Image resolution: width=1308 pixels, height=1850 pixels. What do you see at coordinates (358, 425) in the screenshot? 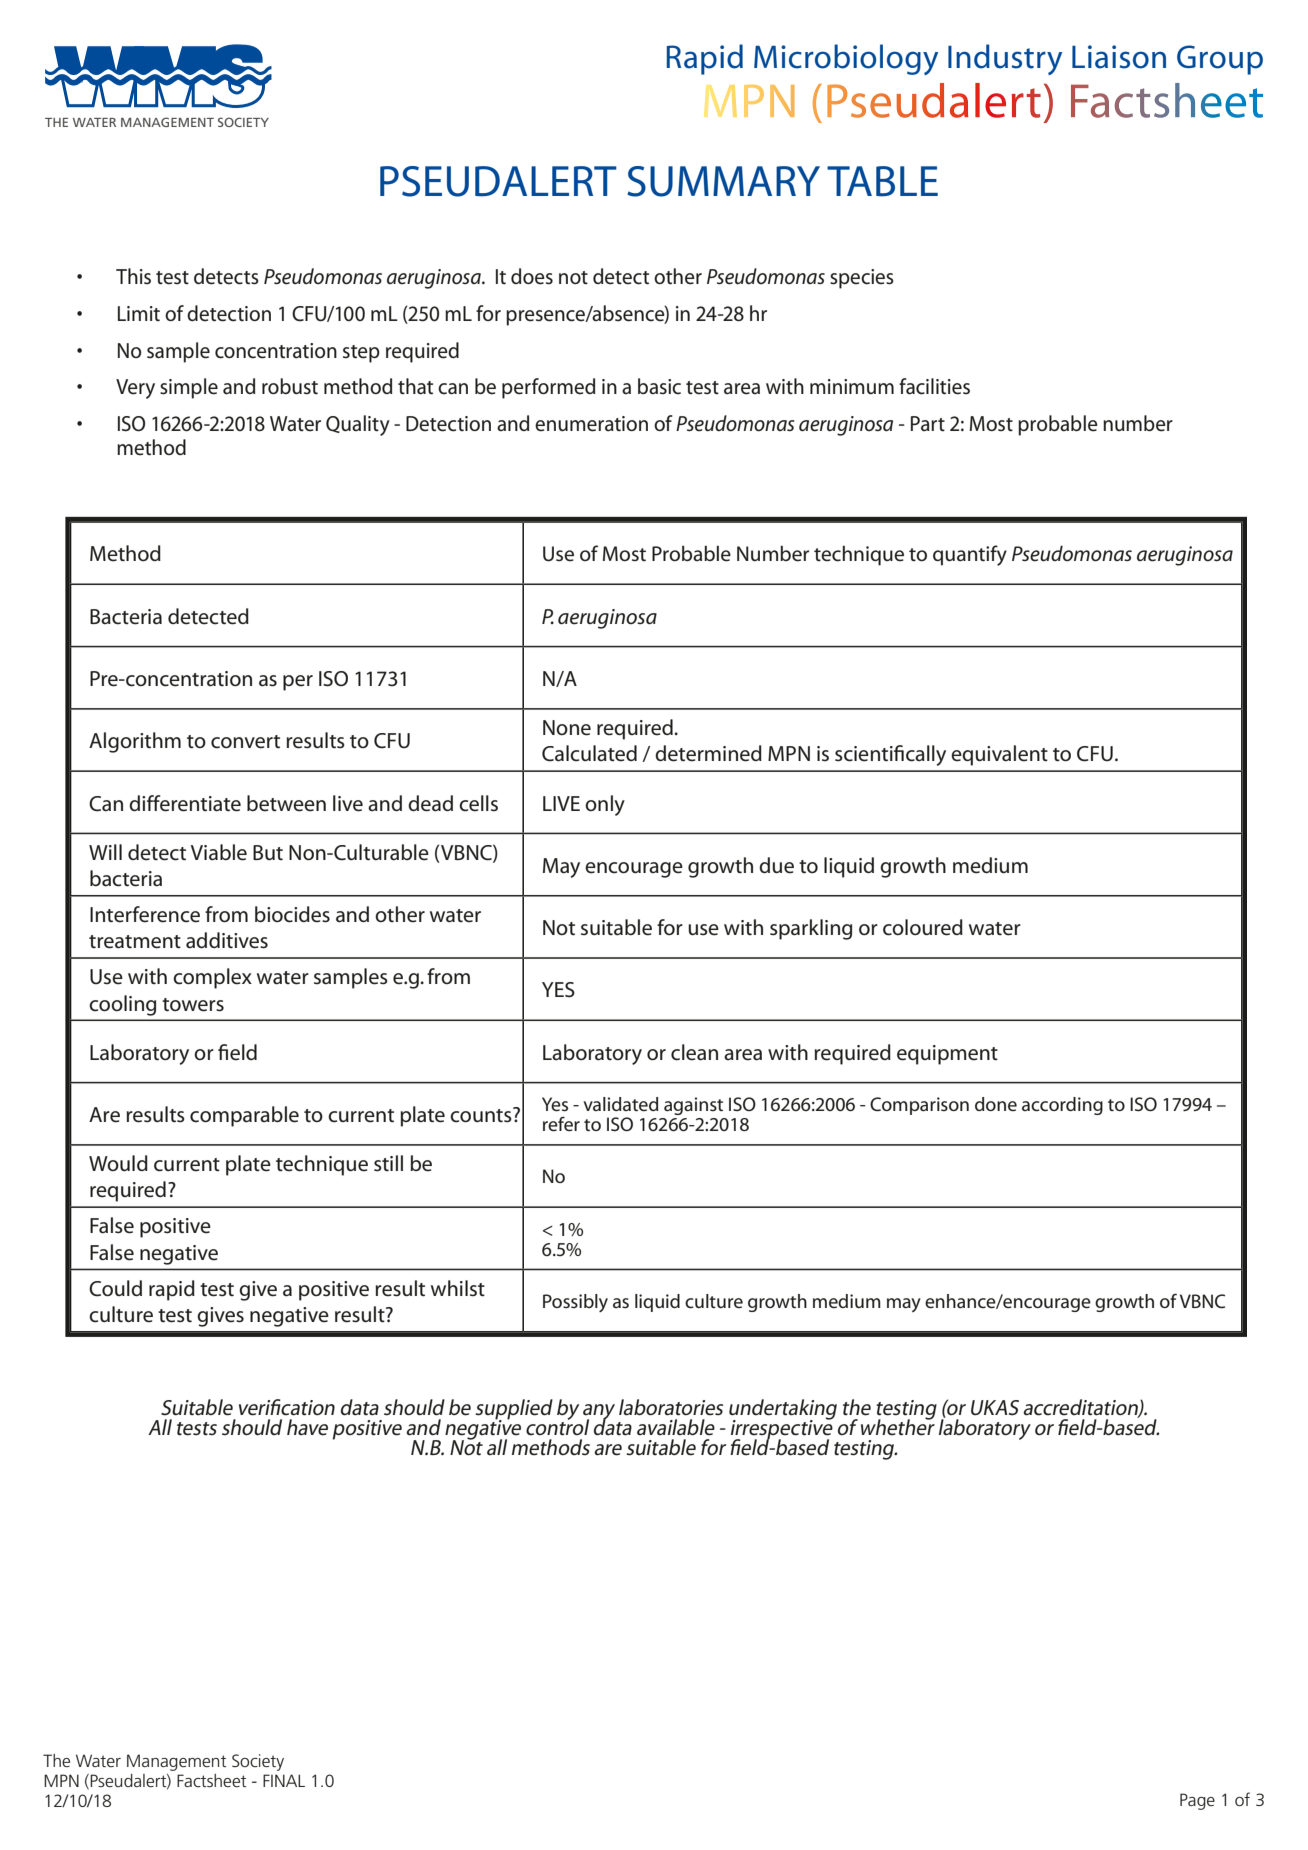
I see `Quality` at bounding box center [358, 425].
